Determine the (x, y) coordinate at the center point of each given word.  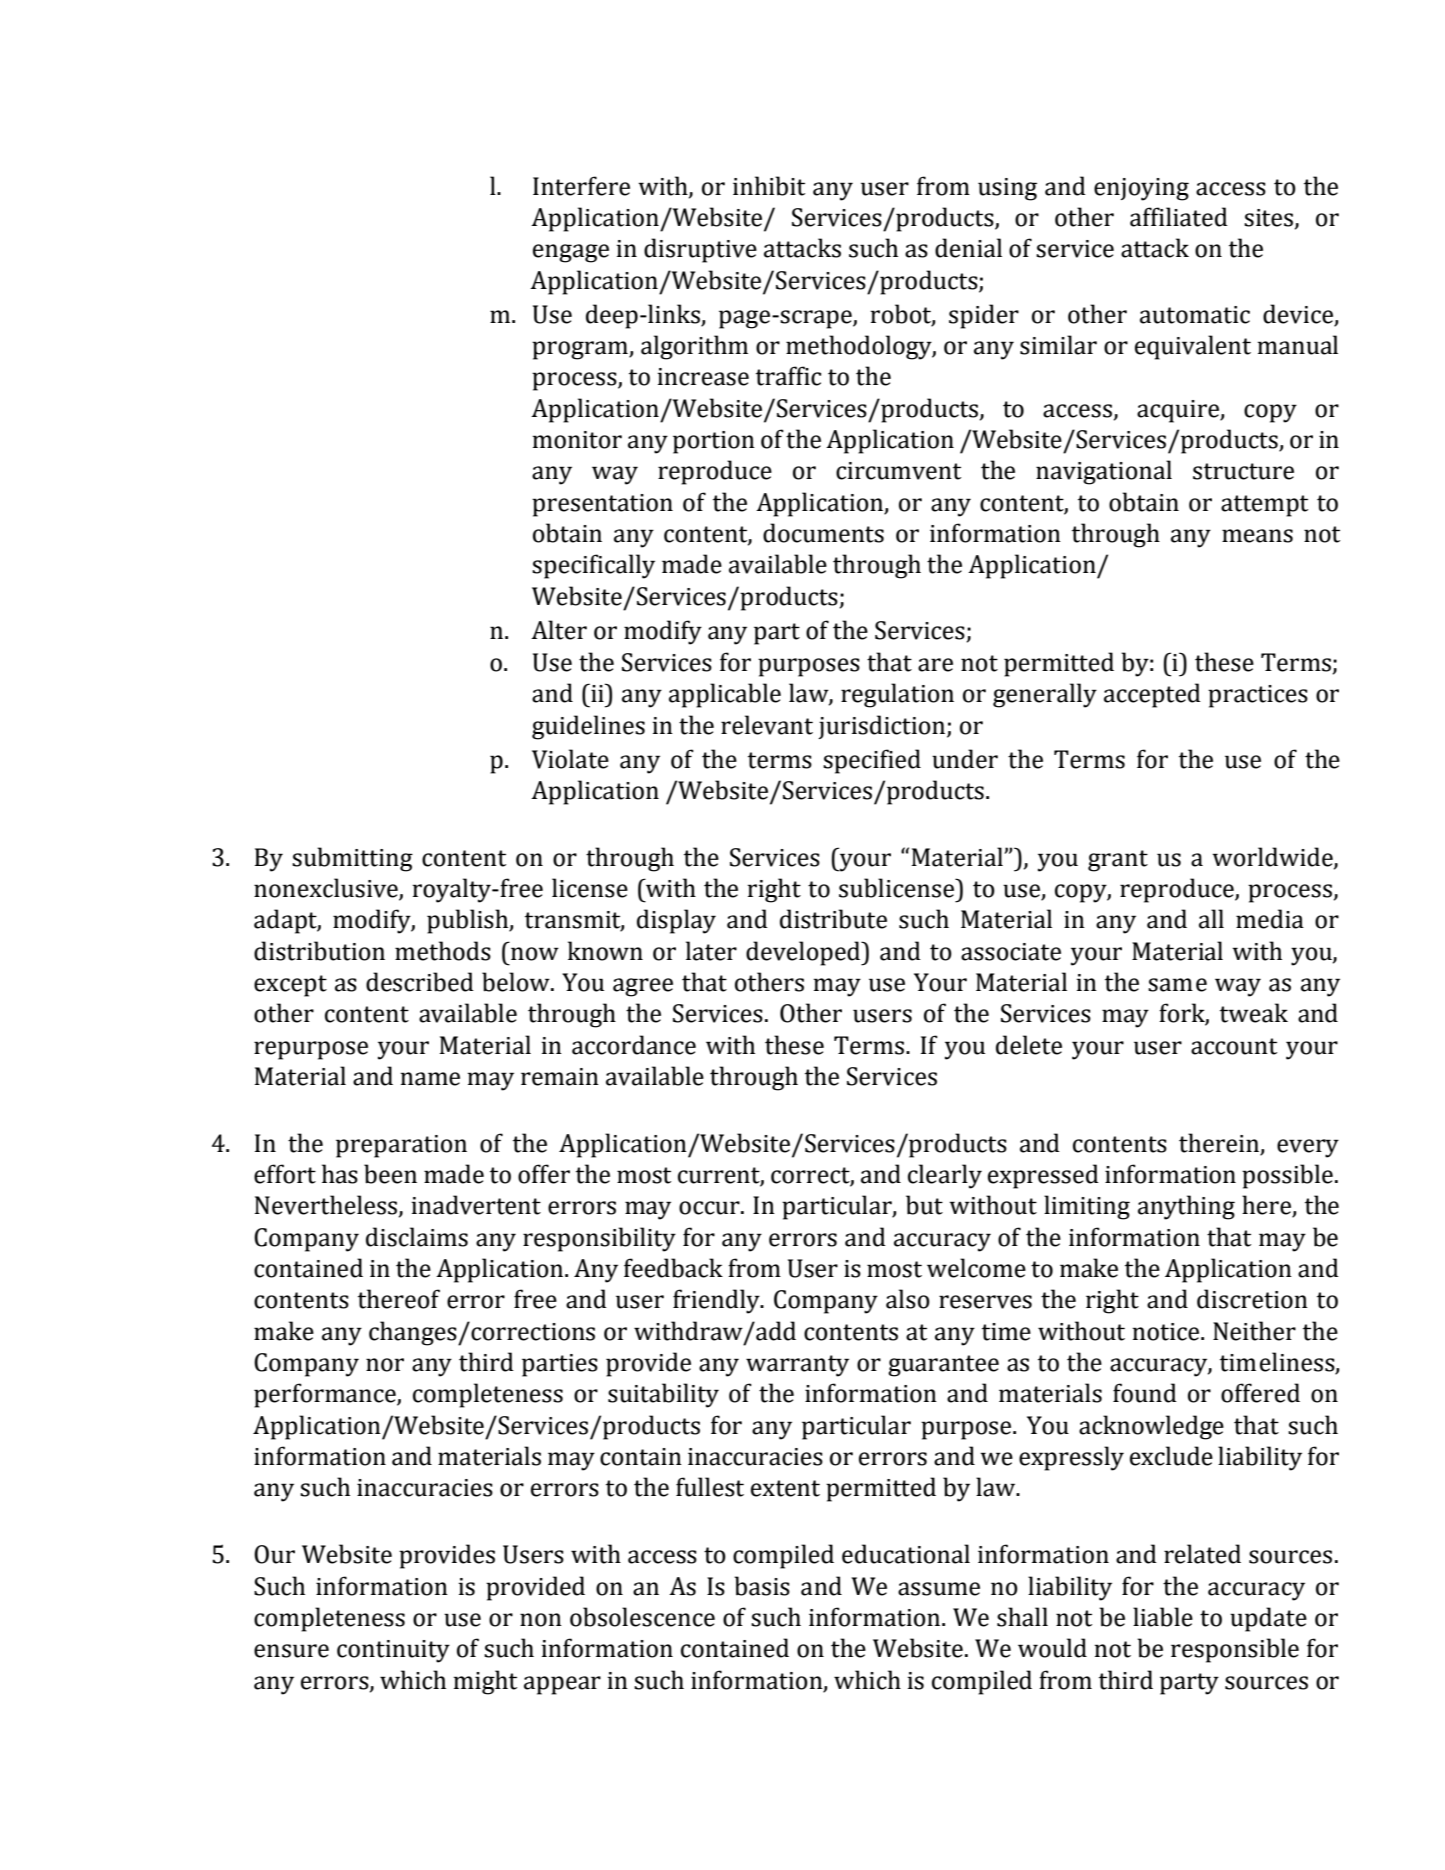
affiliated (1179, 217)
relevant (767, 725)
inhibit (769, 186)
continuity (393, 1651)
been (390, 1174)
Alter (559, 630)
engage (571, 253)
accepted (1152, 695)
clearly (945, 1176)
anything (1186, 1207)
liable (1163, 1617)
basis (762, 1586)
